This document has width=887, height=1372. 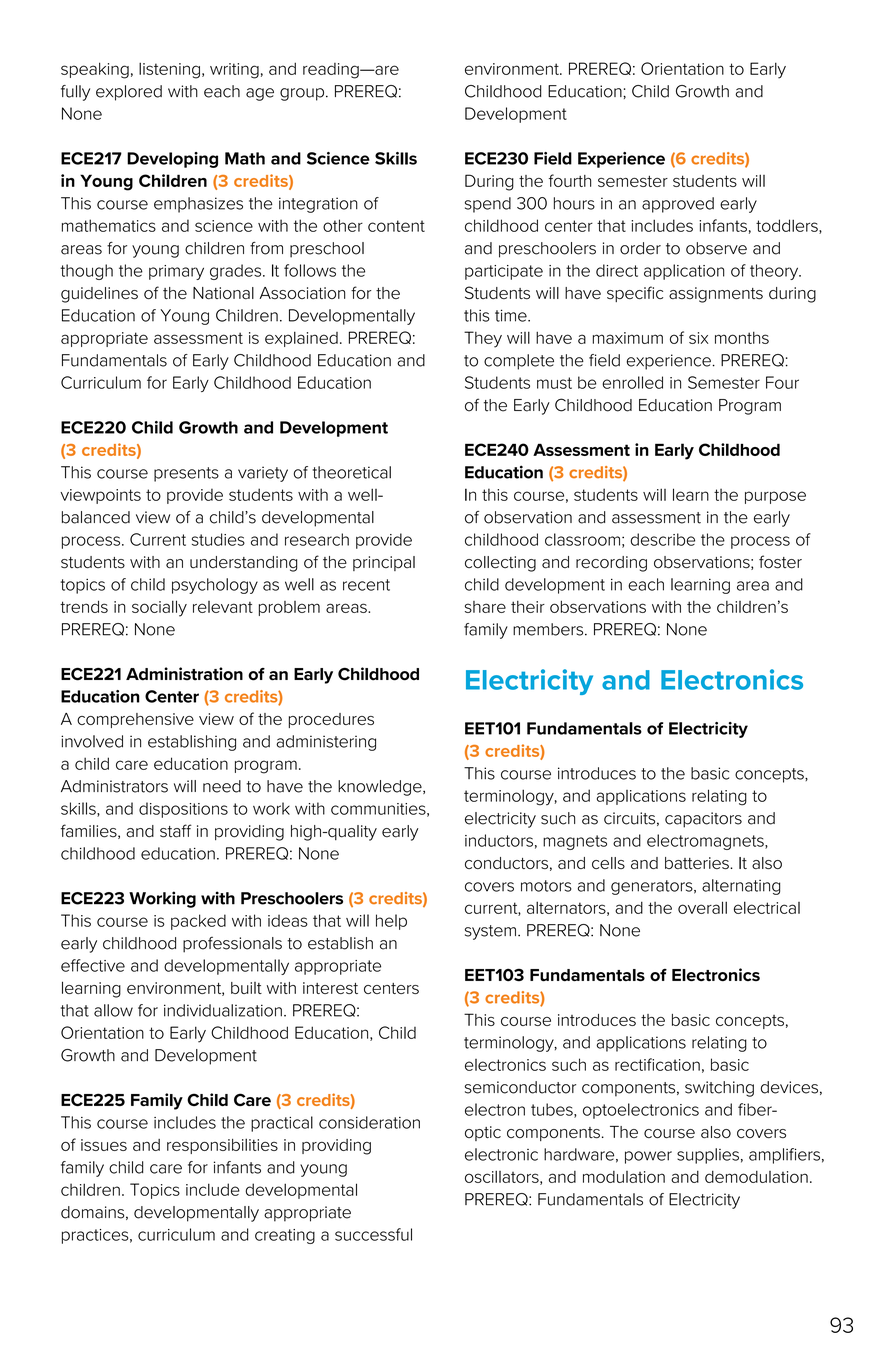 What do you see at coordinates (184, 674) in the document?
I see `Administration` at bounding box center [184, 674].
